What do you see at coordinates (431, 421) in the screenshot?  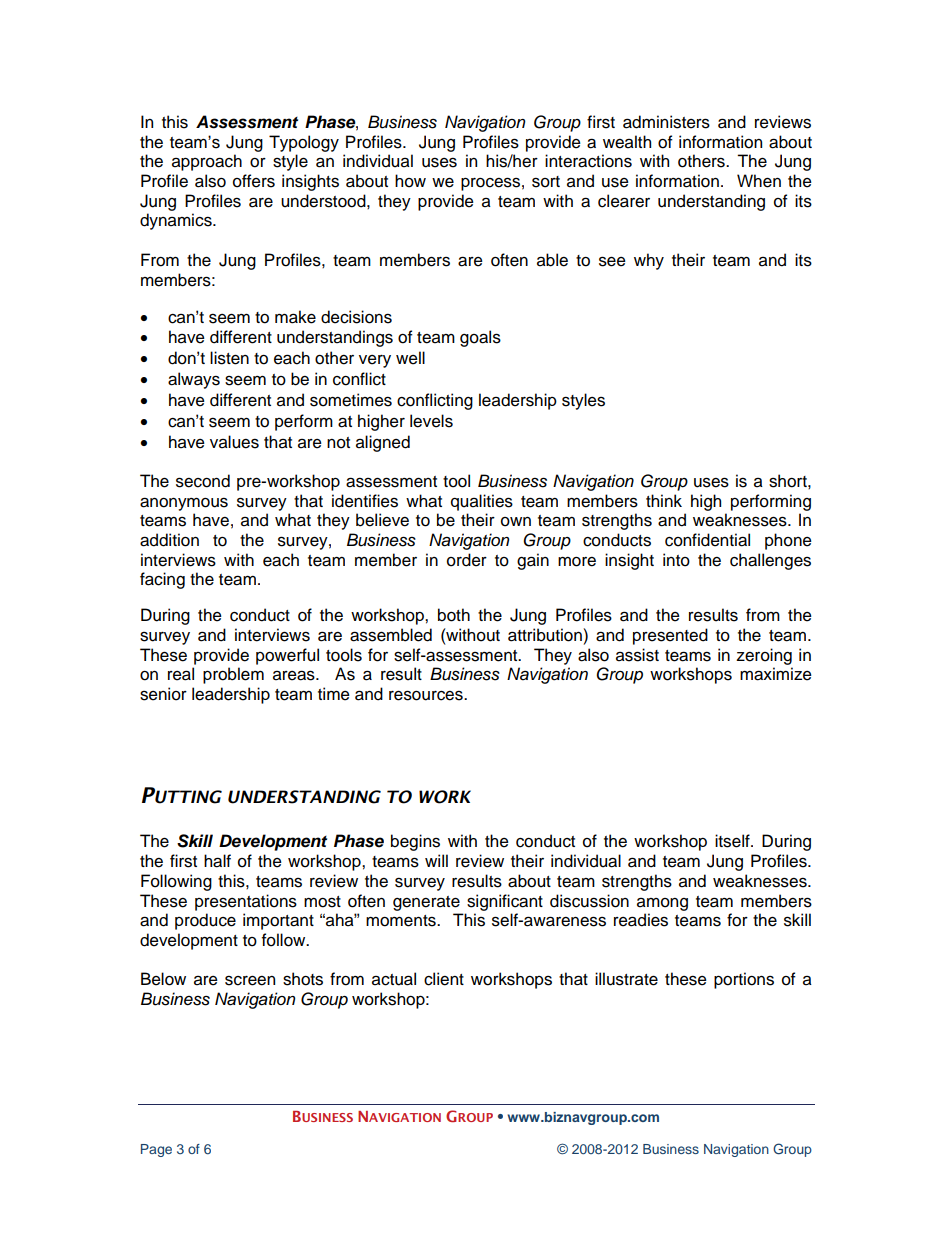 I see `levels` at bounding box center [431, 421].
